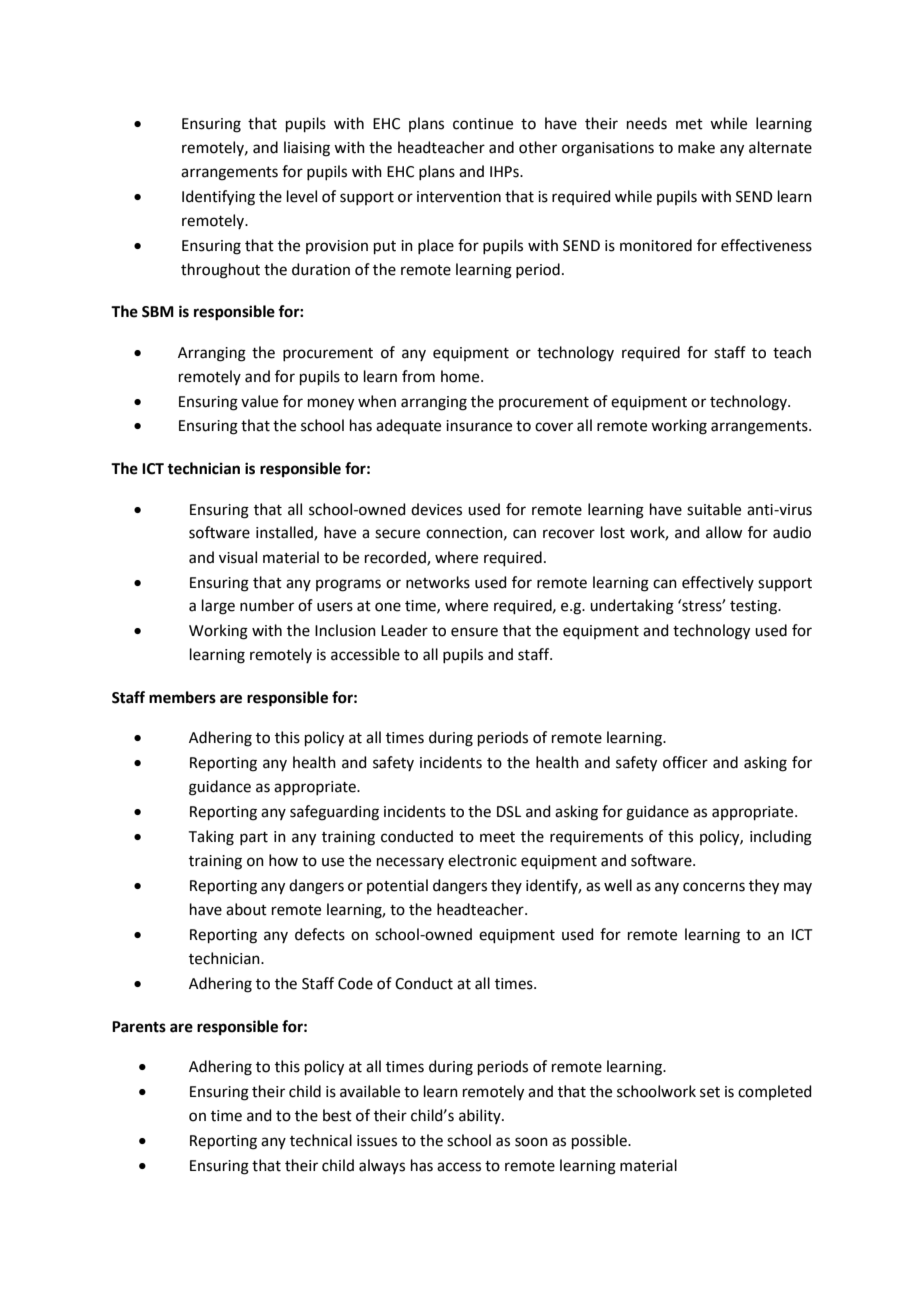  Describe the element at coordinates (321, 1140) in the screenshot. I see `technical` at that location.
